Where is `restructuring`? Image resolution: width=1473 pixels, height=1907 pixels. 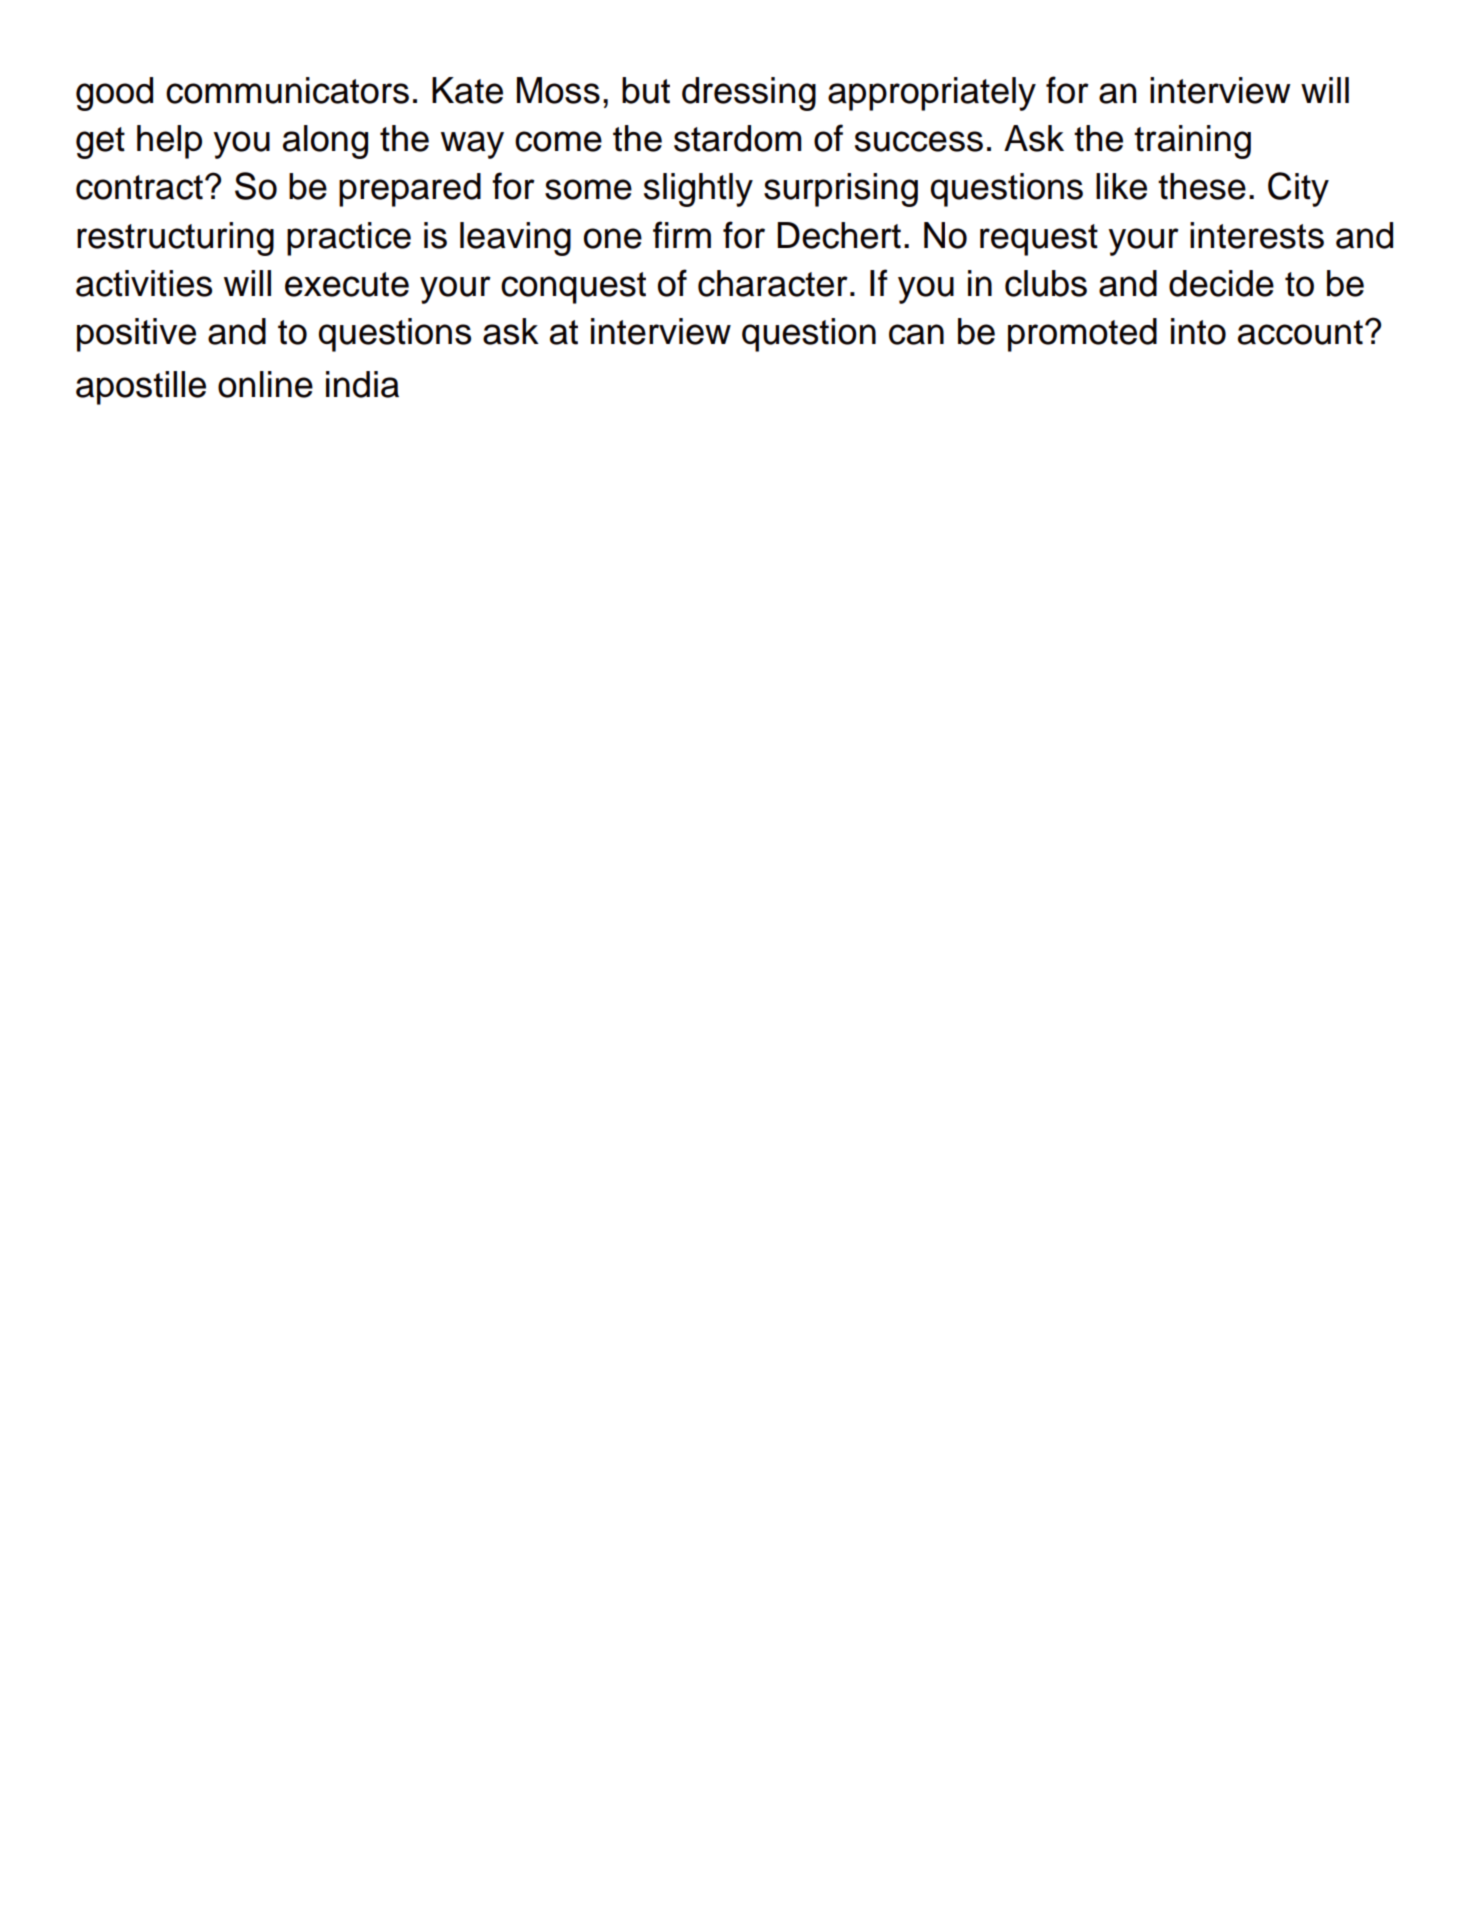 restructuring is located at coordinates (175, 239).
